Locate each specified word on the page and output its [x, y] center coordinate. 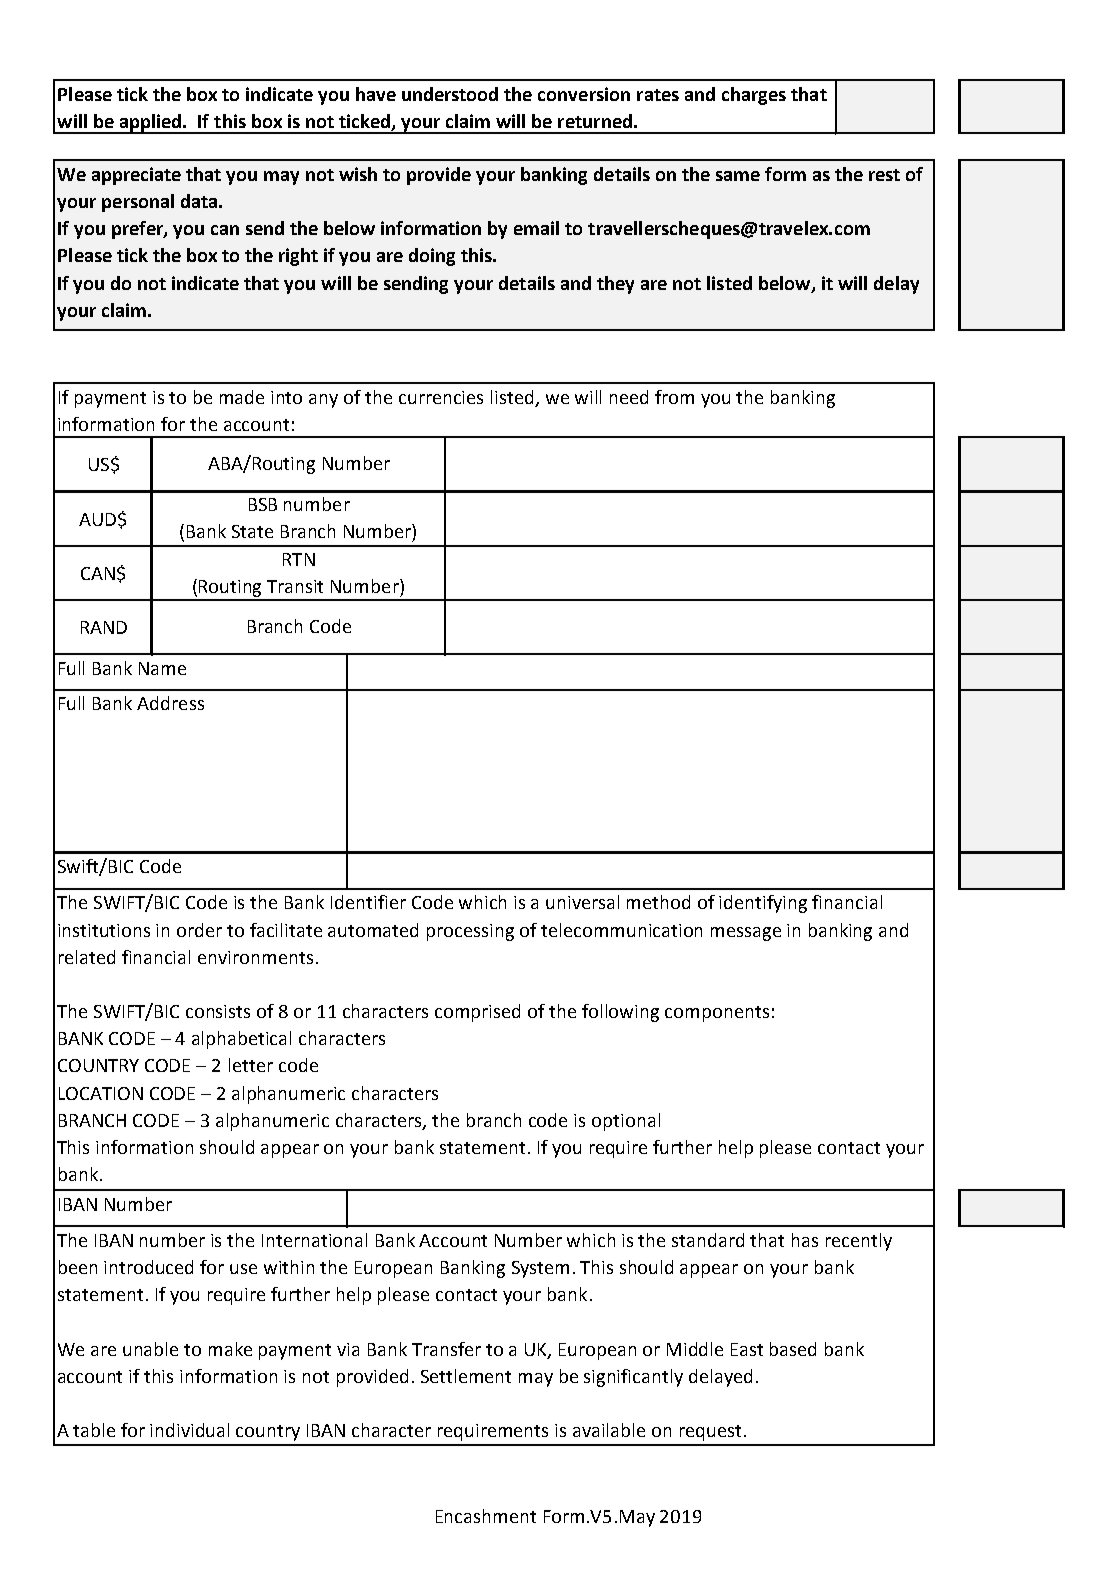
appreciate [136, 176]
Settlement [466, 1376]
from [674, 397]
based [793, 1349]
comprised [477, 1013]
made [242, 397]
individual [189, 1430]
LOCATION [101, 1093]
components [717, 1014]
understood [450, 94]
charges [754, 96]
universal [582, 902]
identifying [763, 904]
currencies [441, 397]
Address [170, 703]
